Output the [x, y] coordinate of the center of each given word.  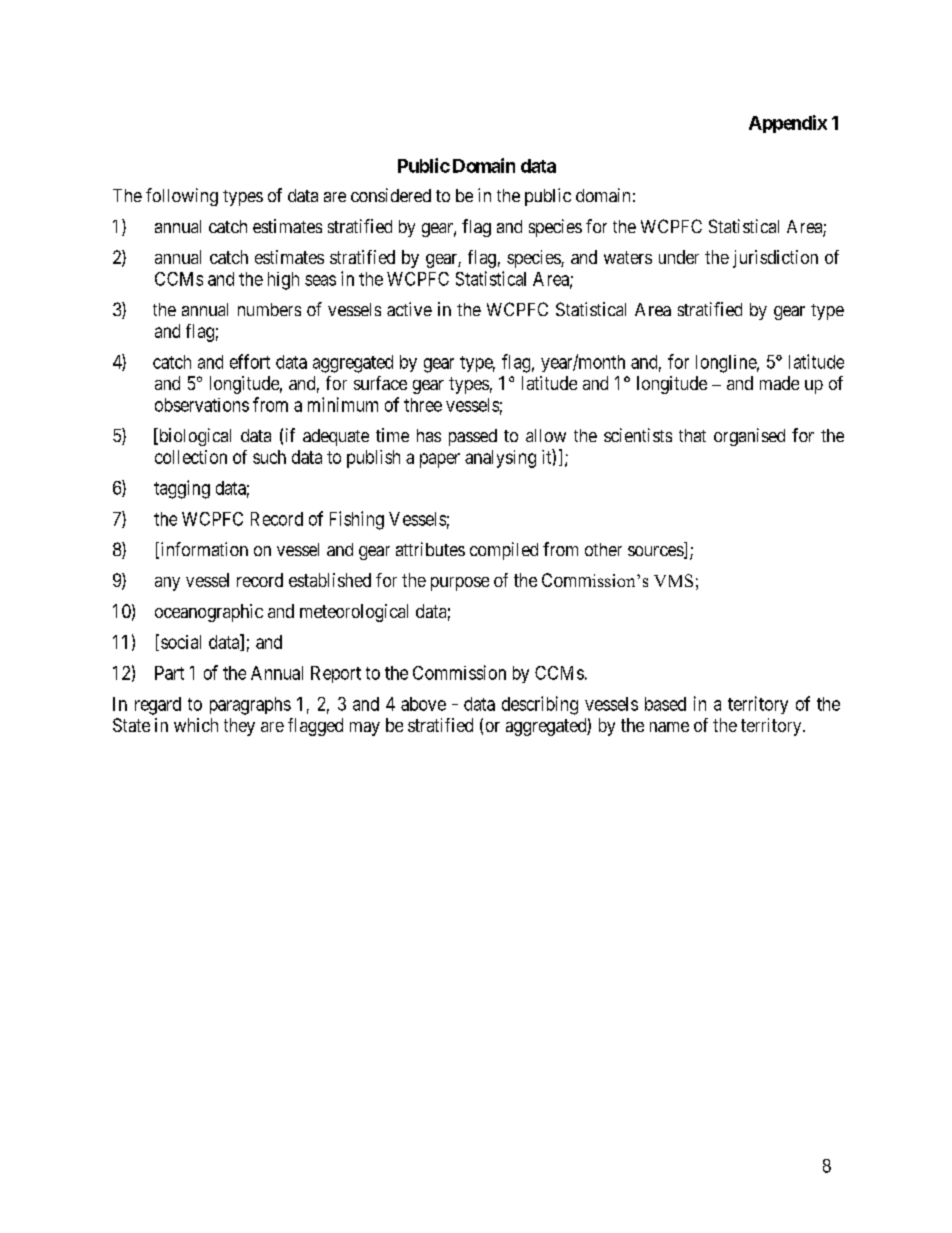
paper [440, 460]
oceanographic [209, 613]
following [182, 197]
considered [391, 195]
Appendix [788, 124]
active [409, 309]
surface [380, 383]
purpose [460, 584]
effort [250, 361]
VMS [673, 580]
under [679, 257]
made [779, 383]
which [196, 725]
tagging [182, 489]
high [283, 281]
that [692, 435]
